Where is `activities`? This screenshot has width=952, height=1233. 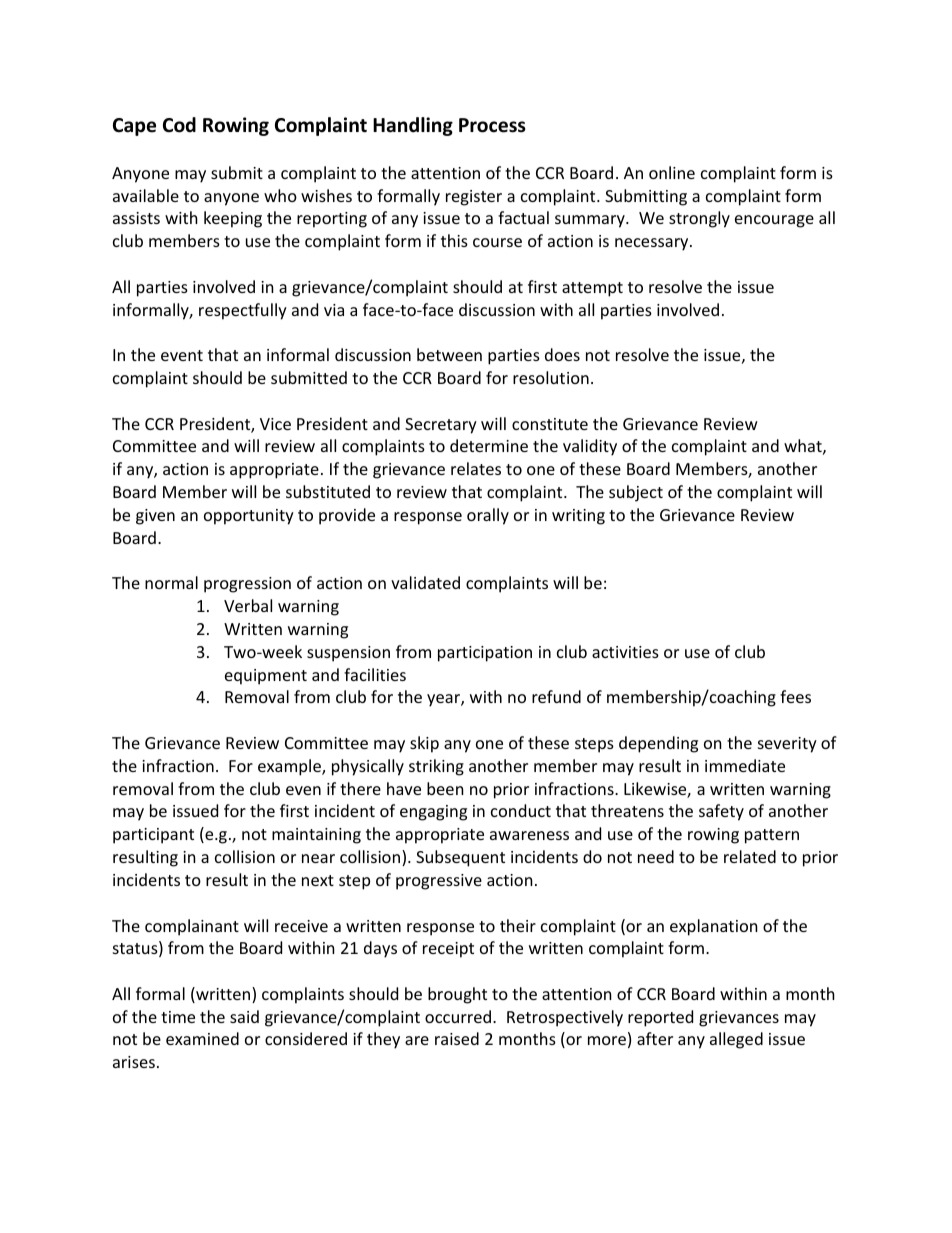
activities is located at coordinates (625, 652).
